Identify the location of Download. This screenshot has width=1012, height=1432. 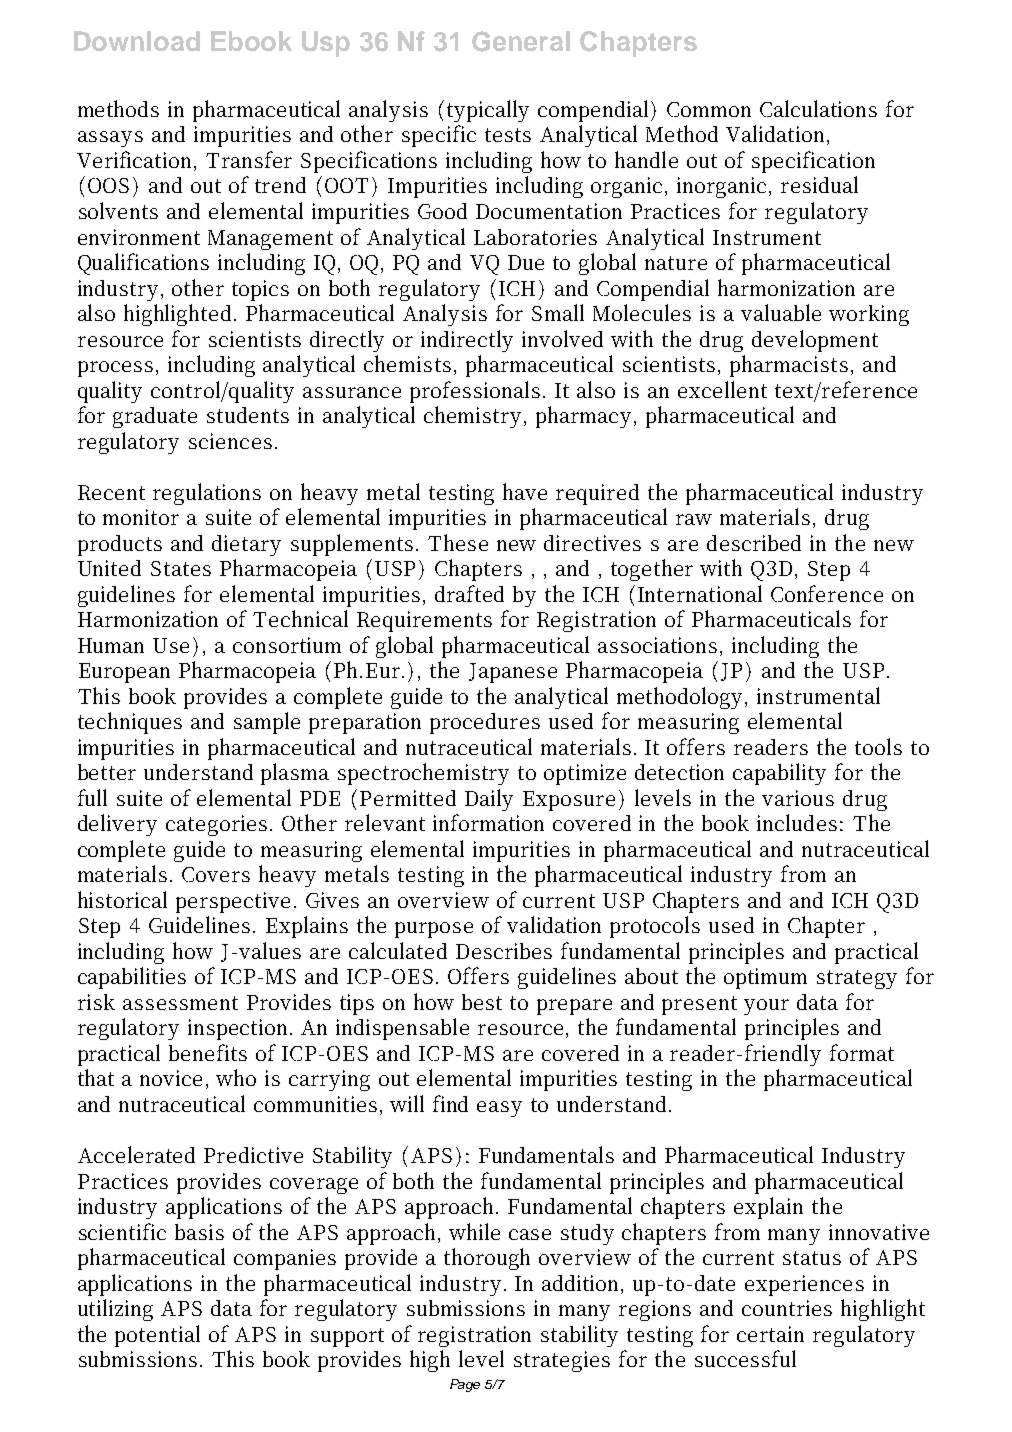
(137, 41).
